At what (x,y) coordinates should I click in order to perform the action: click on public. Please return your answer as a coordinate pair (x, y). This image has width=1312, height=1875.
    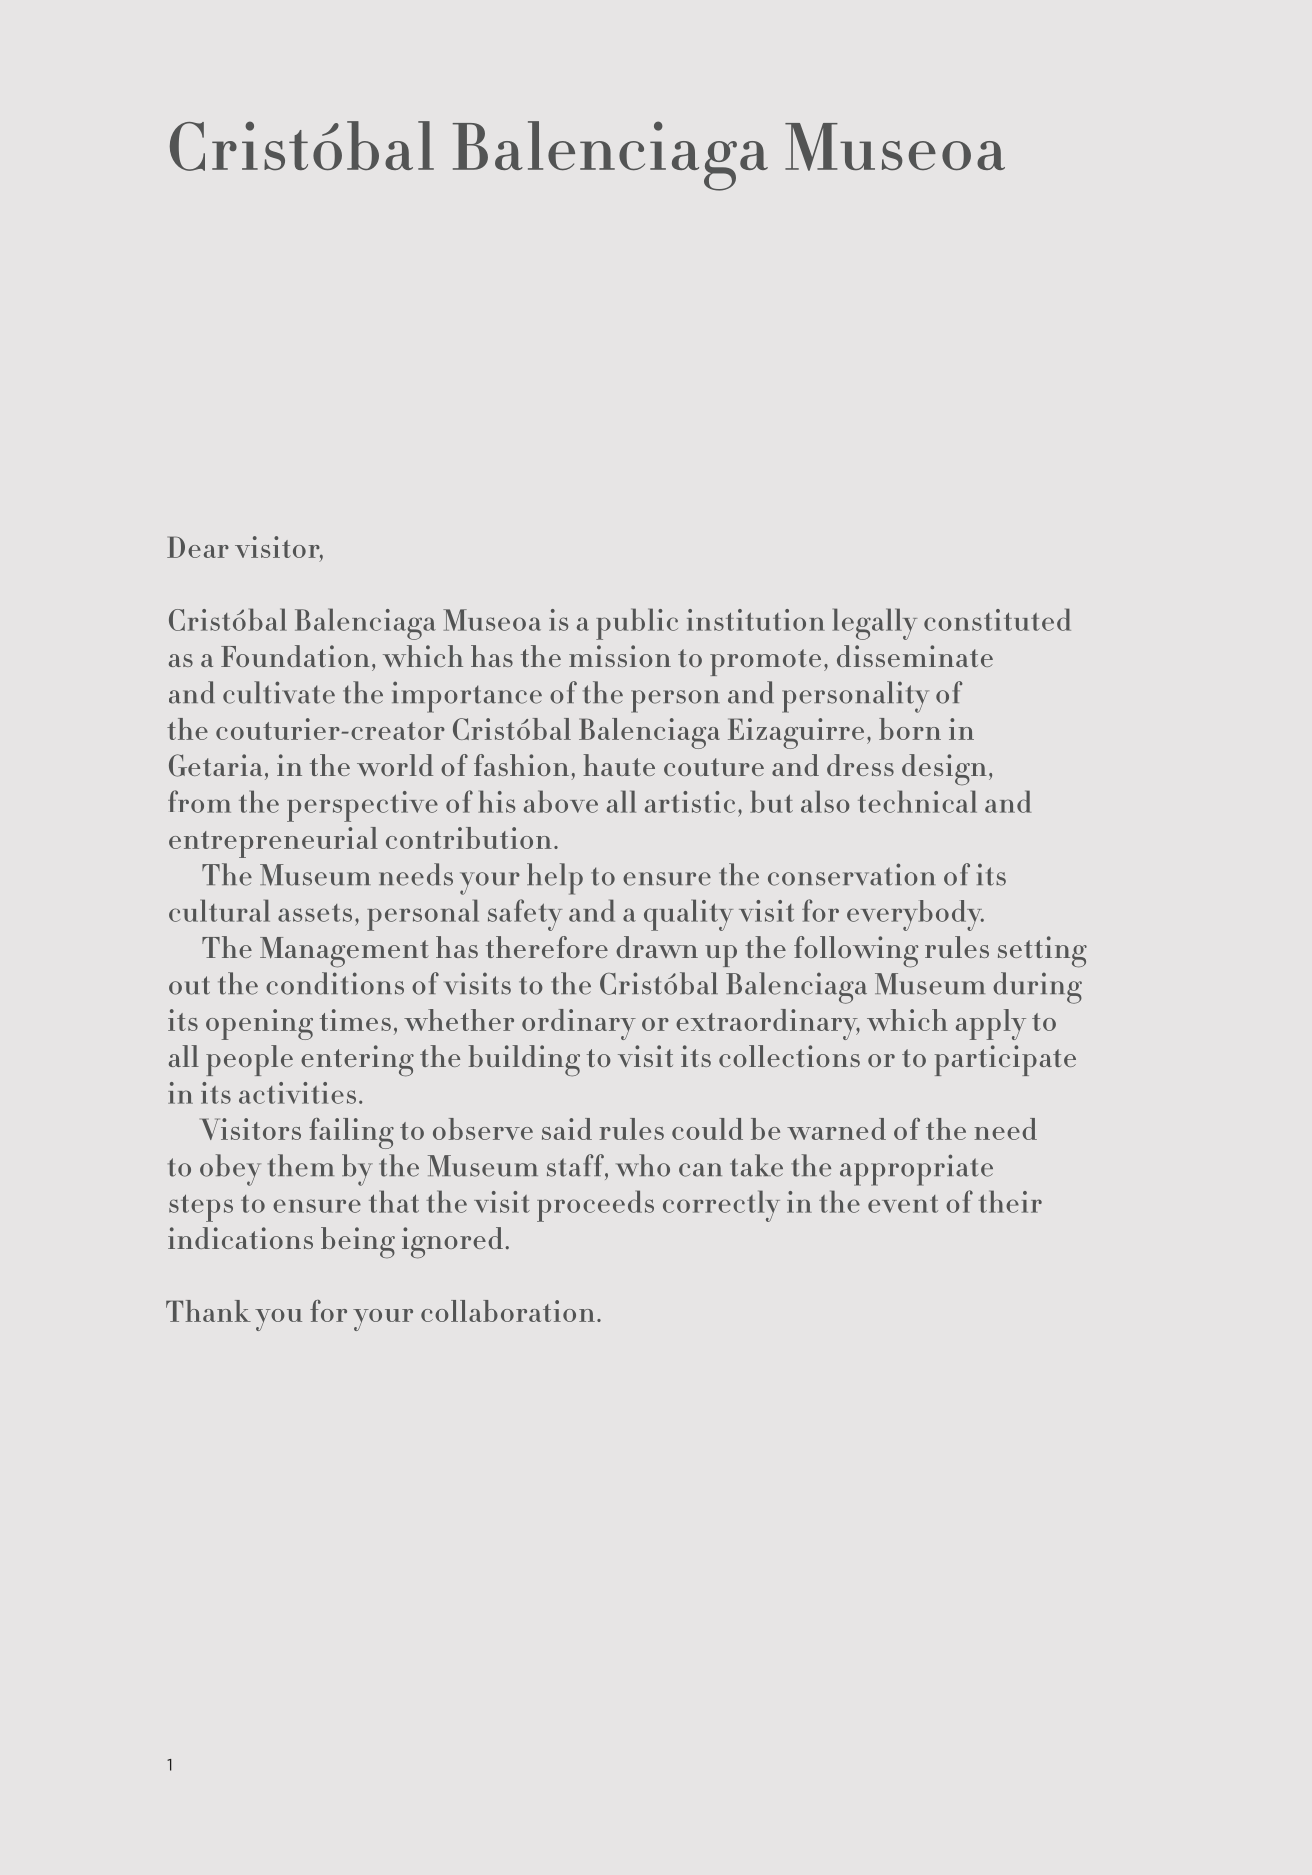
    Looking at the image, I should click on (637, 624).
